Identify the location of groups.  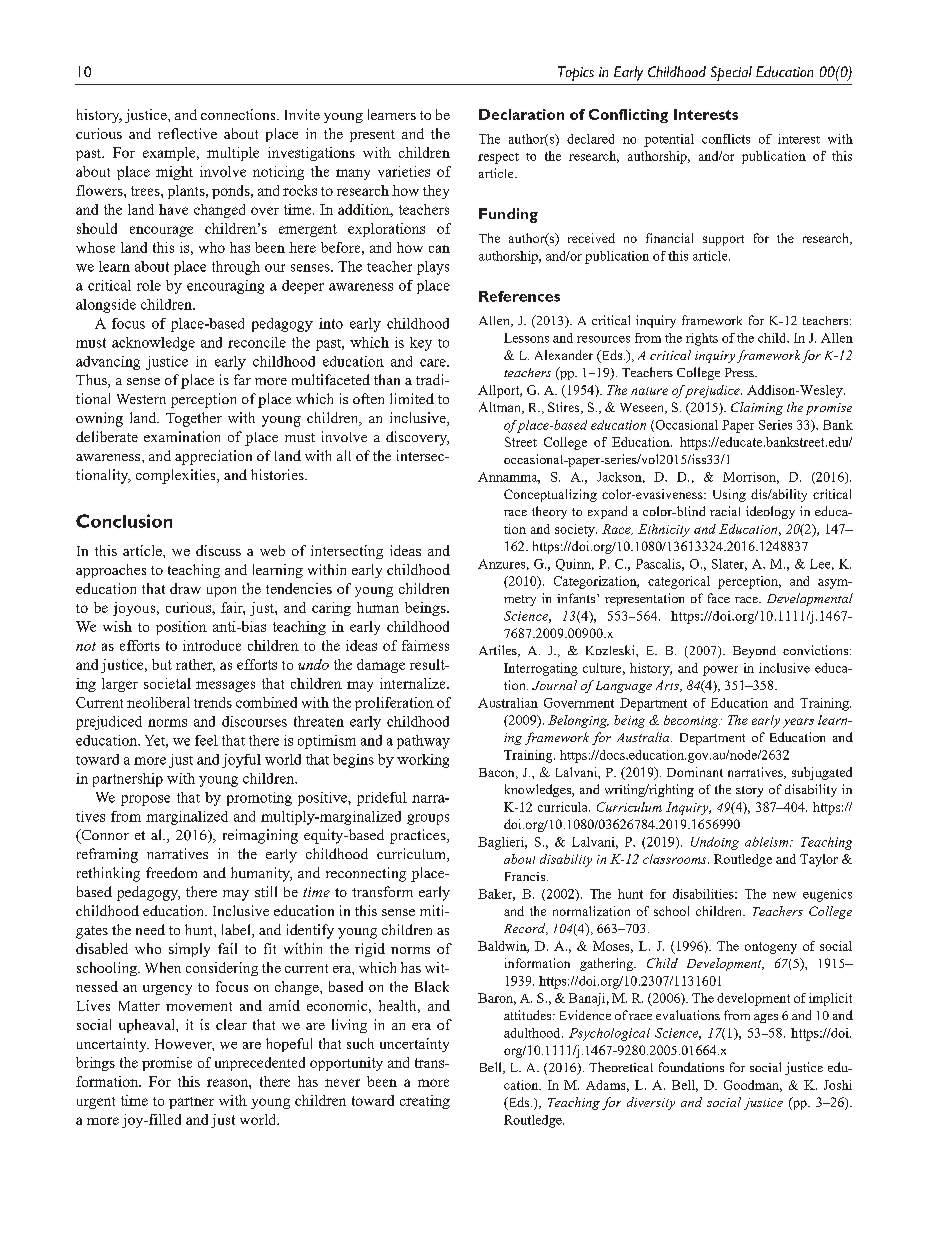
(428, 819).
